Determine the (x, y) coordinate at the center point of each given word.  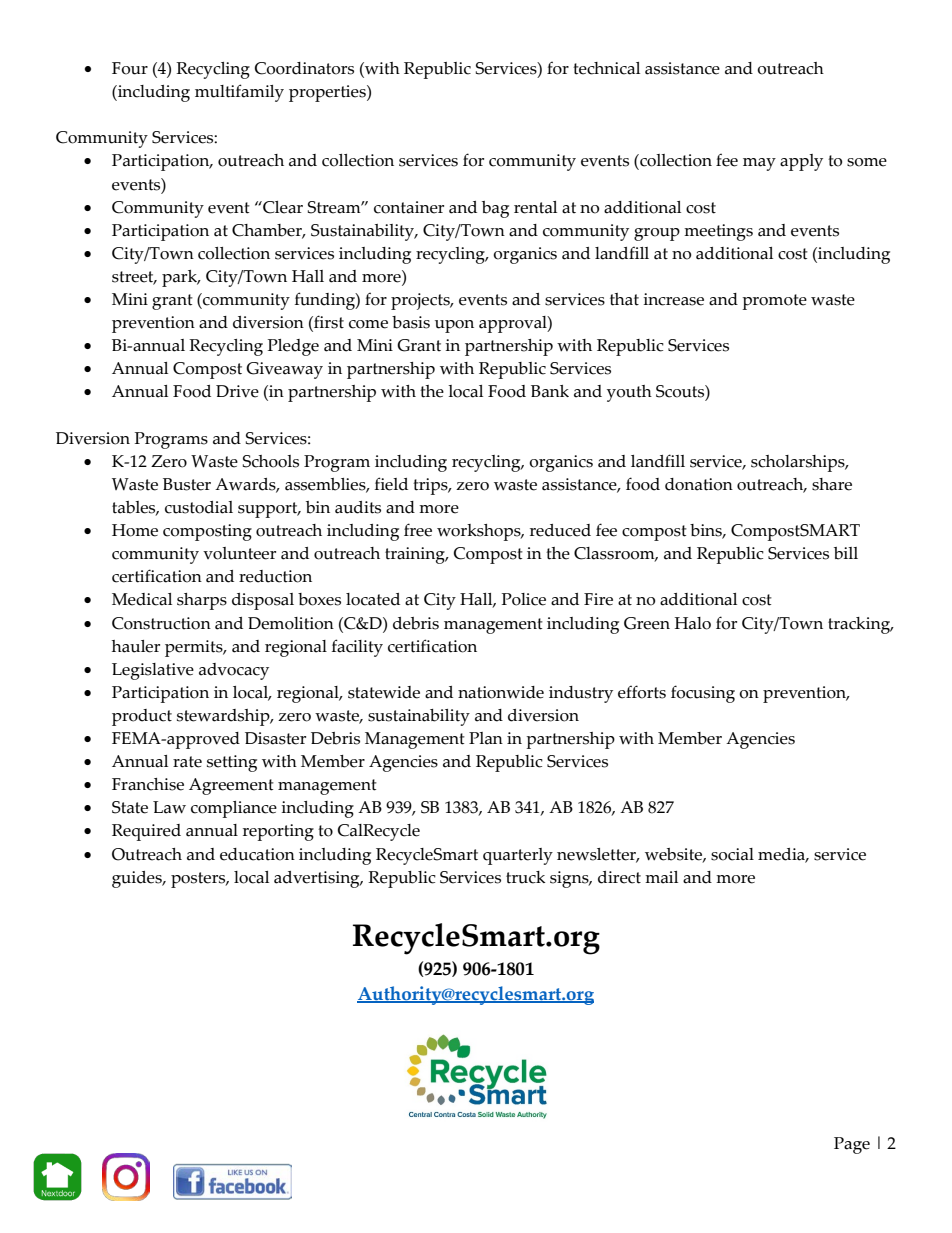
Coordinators (304, 68)
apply (801, 162)
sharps (202, 601)
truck (526, 877)
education (257, 854)
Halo (693, 623)
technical (606, 68)
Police (524, 599)
